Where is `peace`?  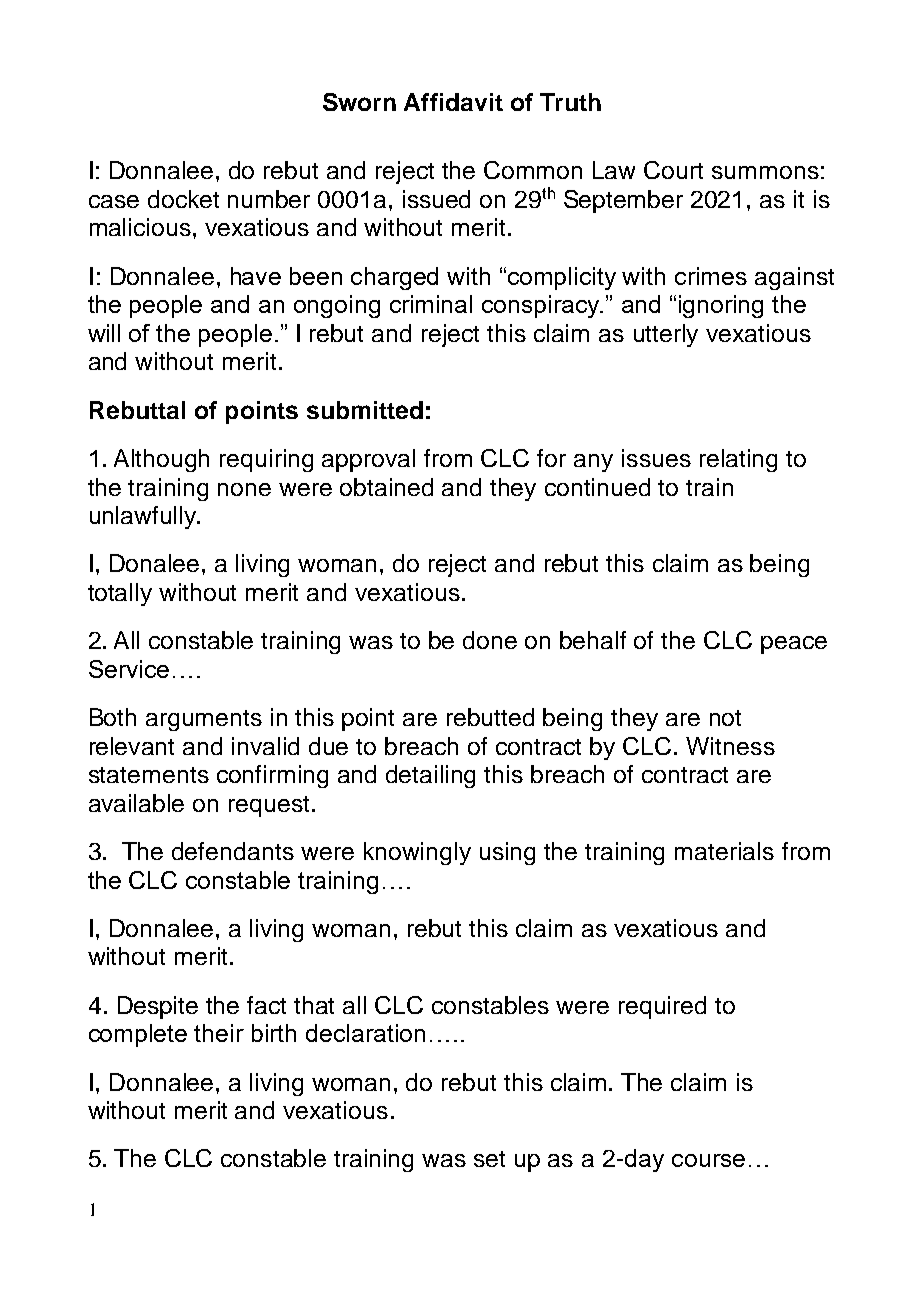
peace is located at coordinates (794, 645).
